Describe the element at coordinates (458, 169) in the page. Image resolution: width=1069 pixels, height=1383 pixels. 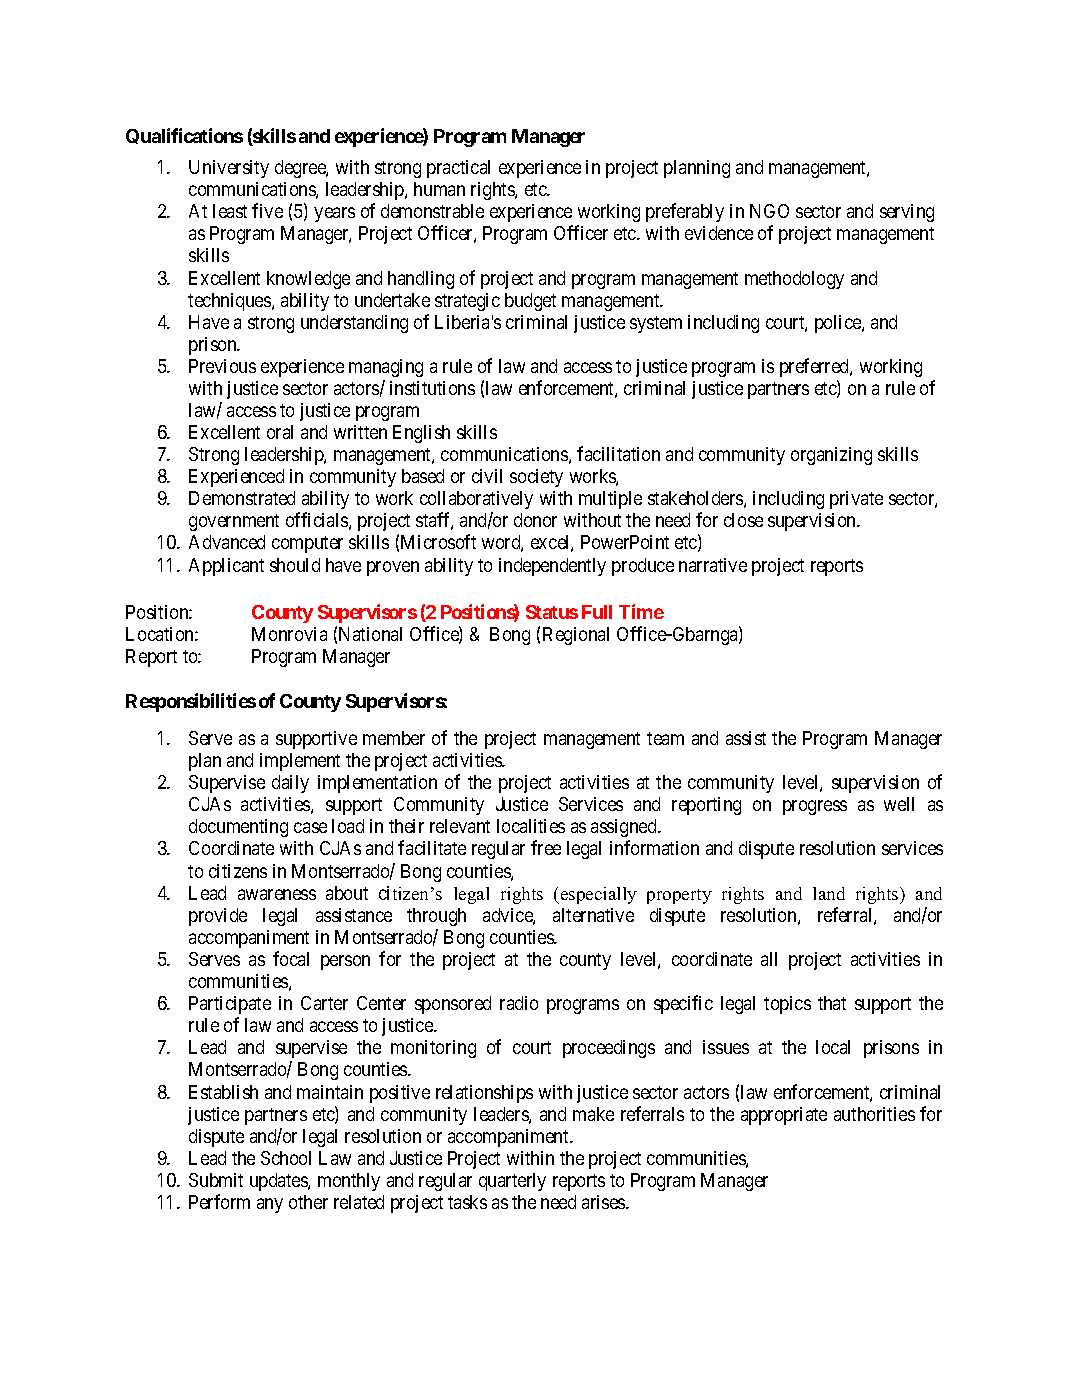
I see `practical` at that location.
